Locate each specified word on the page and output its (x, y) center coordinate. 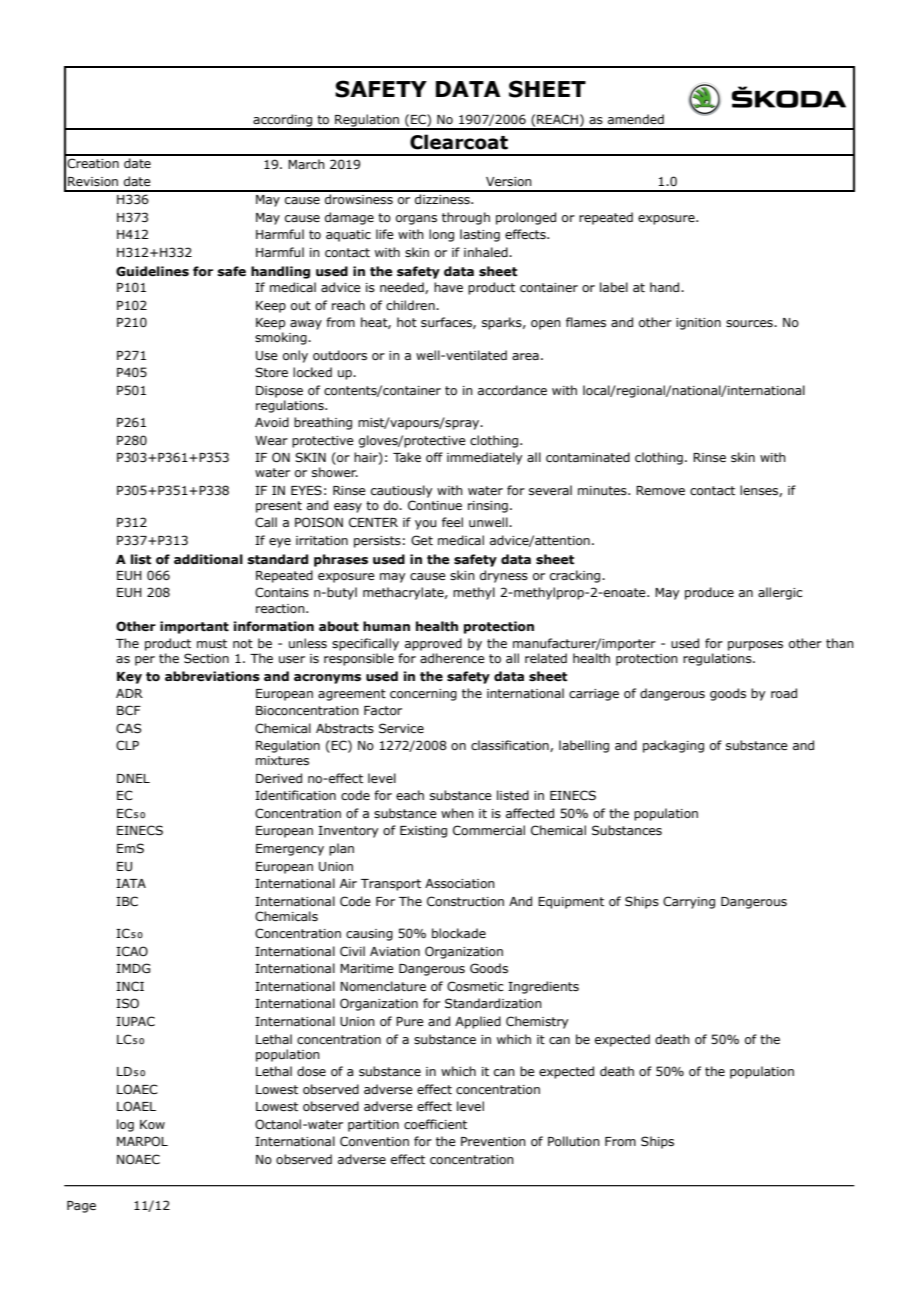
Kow (152, 1124)
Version (509, 181)
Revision (93, 181)
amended (636, 119)
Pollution (574, 1141)
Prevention (493, 1141)
